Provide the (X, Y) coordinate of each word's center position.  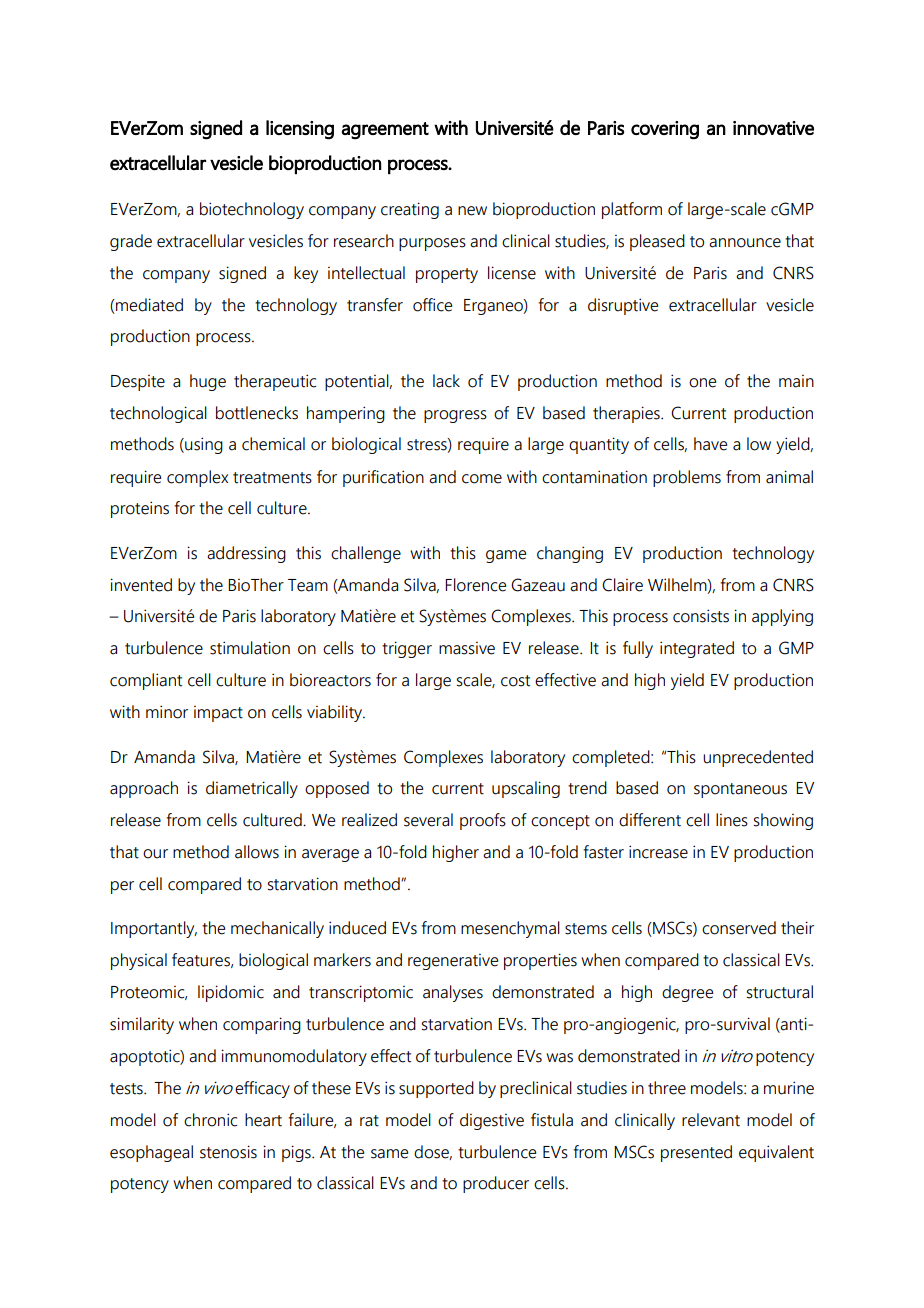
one (702, 383)
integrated (697, 649)
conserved (739, 928)
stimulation (250, 648)
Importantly (154, 929)
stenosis (228, 1152)
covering (665, 130)
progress (455, 416)
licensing (300, 130)
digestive (492, 1121)
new (472, 211)
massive (467, 648)
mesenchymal (510, 929)
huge (208, 382)
